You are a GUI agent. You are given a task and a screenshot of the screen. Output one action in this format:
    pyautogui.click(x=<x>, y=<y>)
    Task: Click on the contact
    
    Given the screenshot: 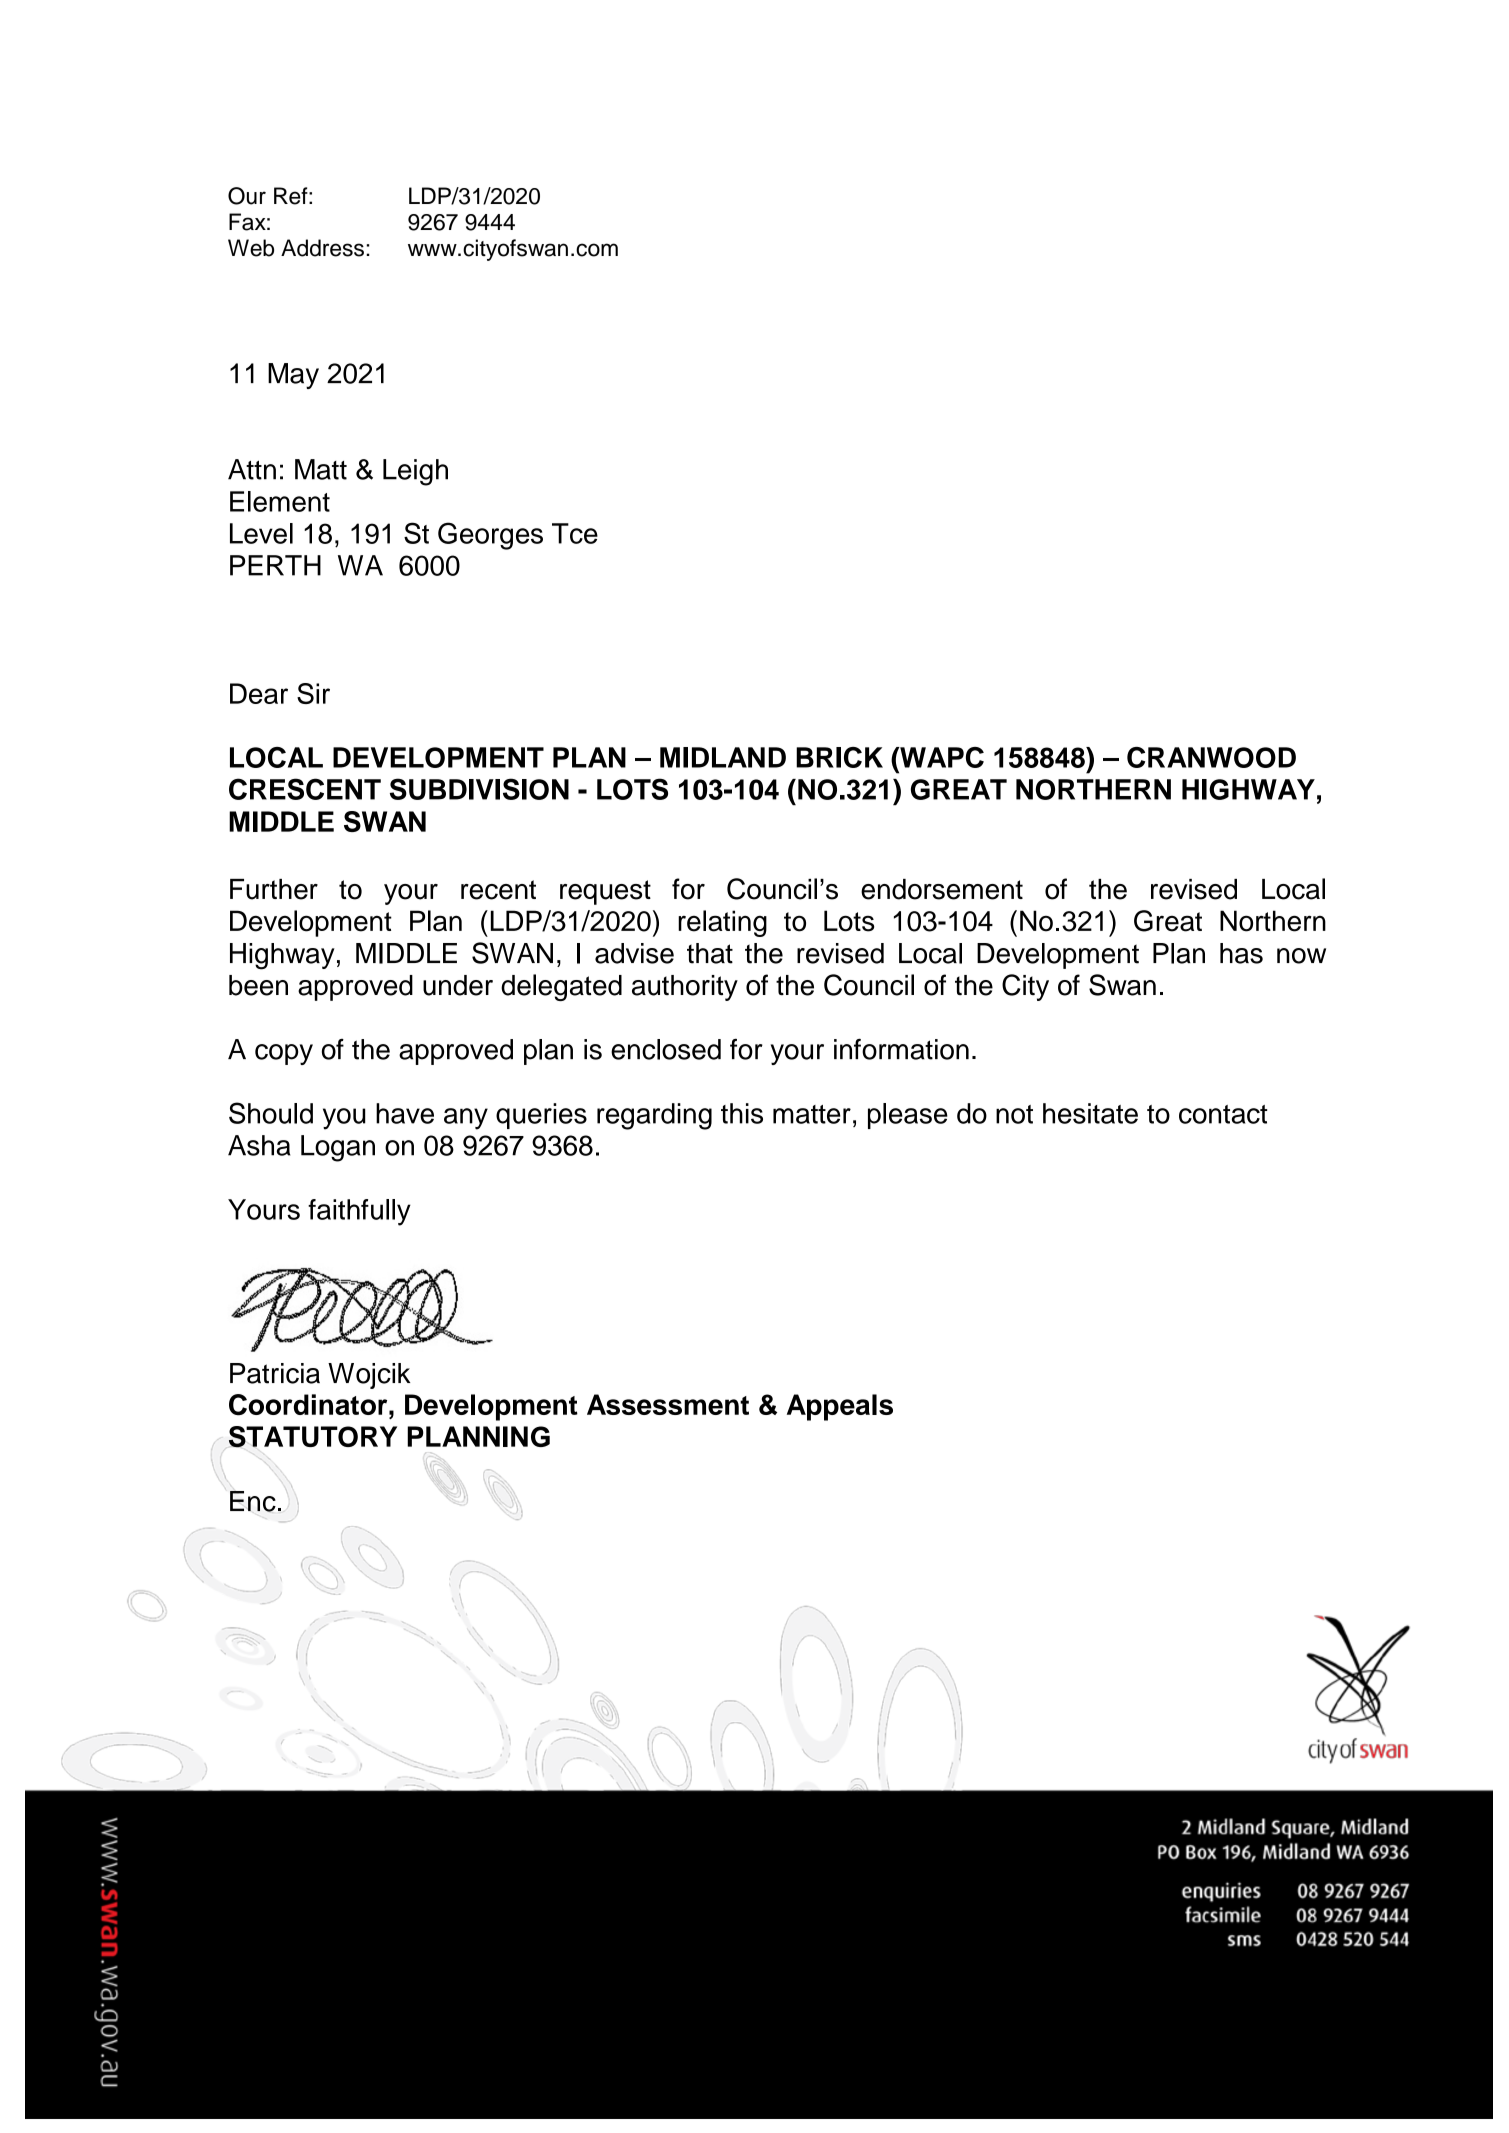 What is the action you would take?
    pyautogui.click(x=1223, y=1114)
